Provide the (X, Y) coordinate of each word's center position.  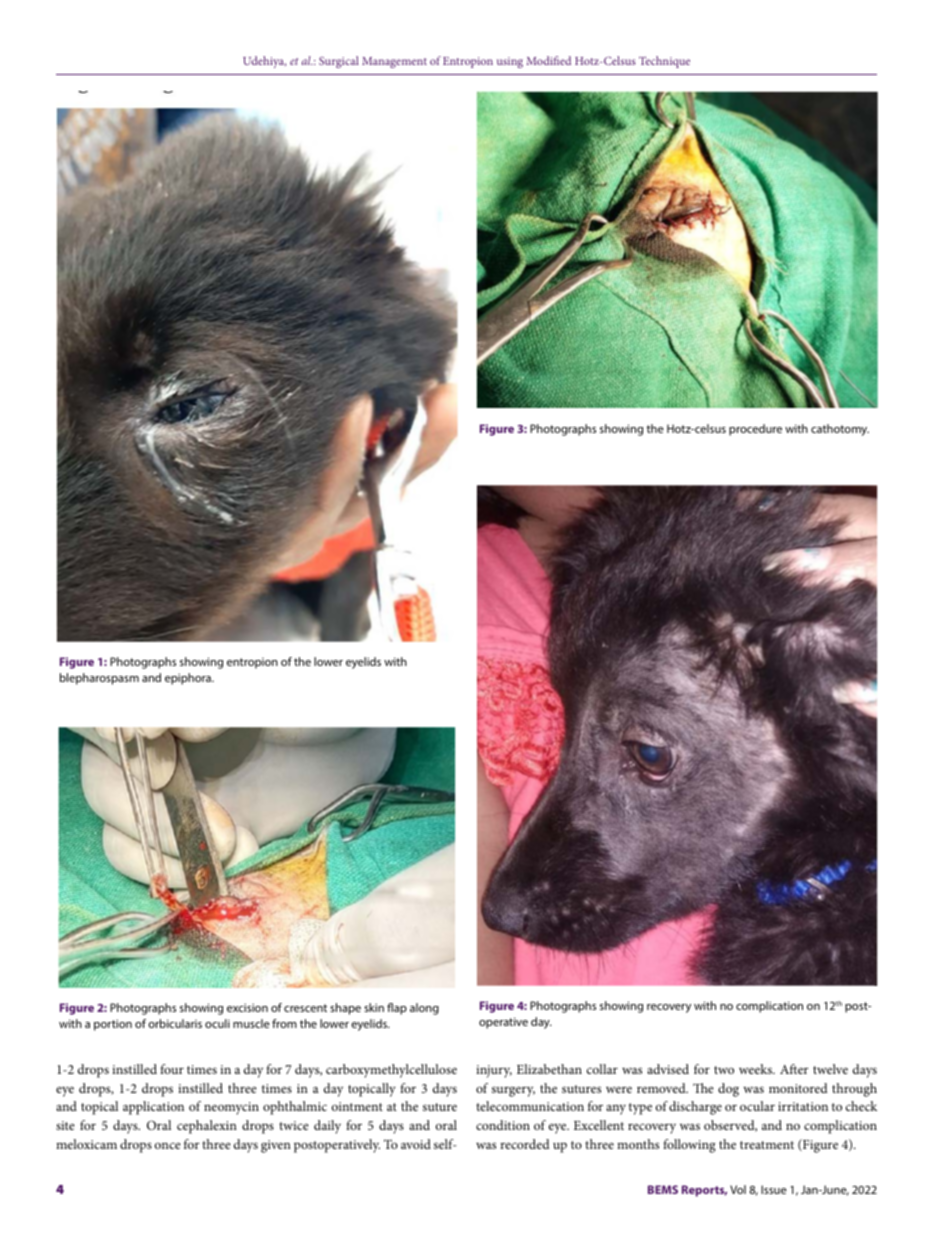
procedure (755, 430)
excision (247, 1007)
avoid (416, 1144)
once (168, 1145)
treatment (767, 1145)
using (510, 62)
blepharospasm (99, 679)
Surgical (339, 62)
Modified (548, 60)
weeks (756, 1069)
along (424, 1009)
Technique (664, 62)
